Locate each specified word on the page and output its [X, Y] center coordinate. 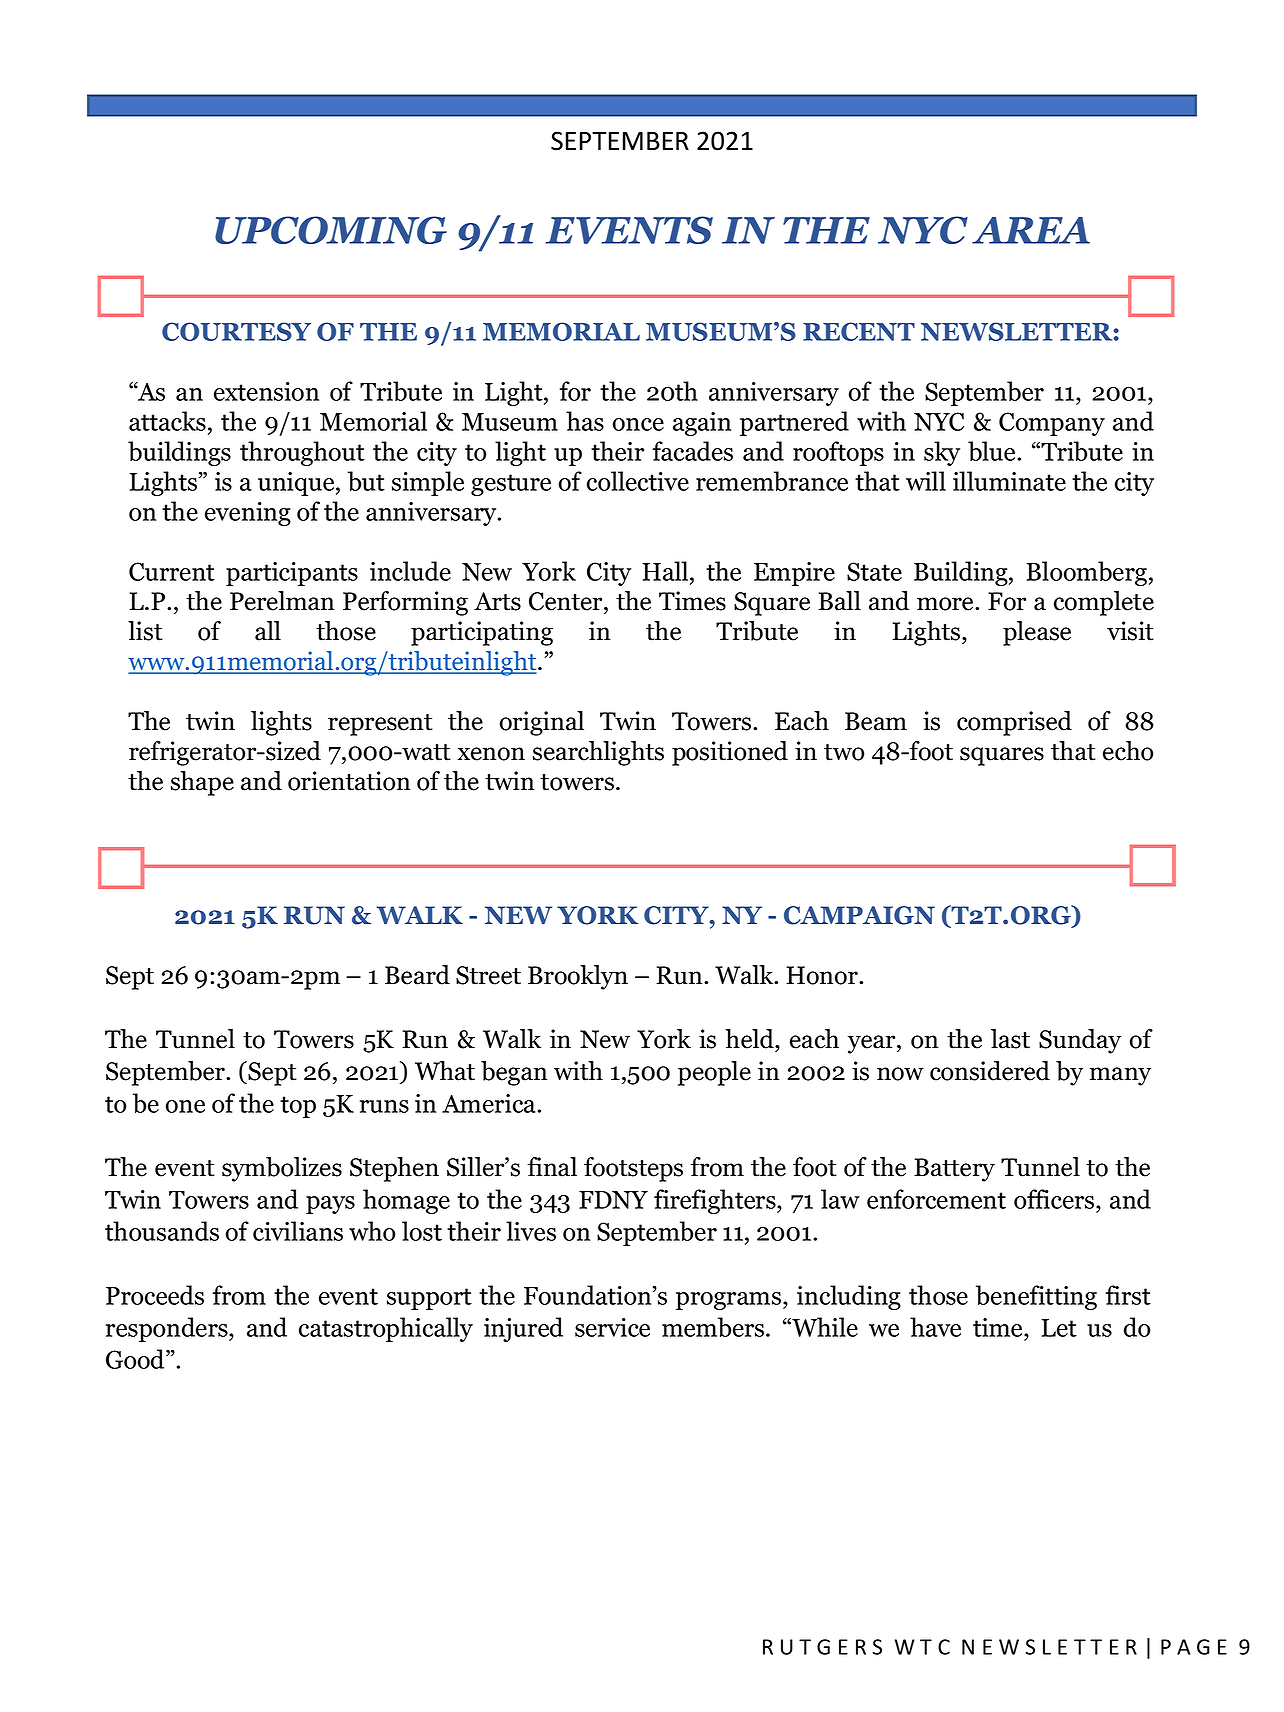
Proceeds [155, 1295]
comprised [1014, 723]
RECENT [859, 331]
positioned [730, 753]
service [612, 1327]
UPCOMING [331, 230]
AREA [1031, 230]
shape [202, 783]
